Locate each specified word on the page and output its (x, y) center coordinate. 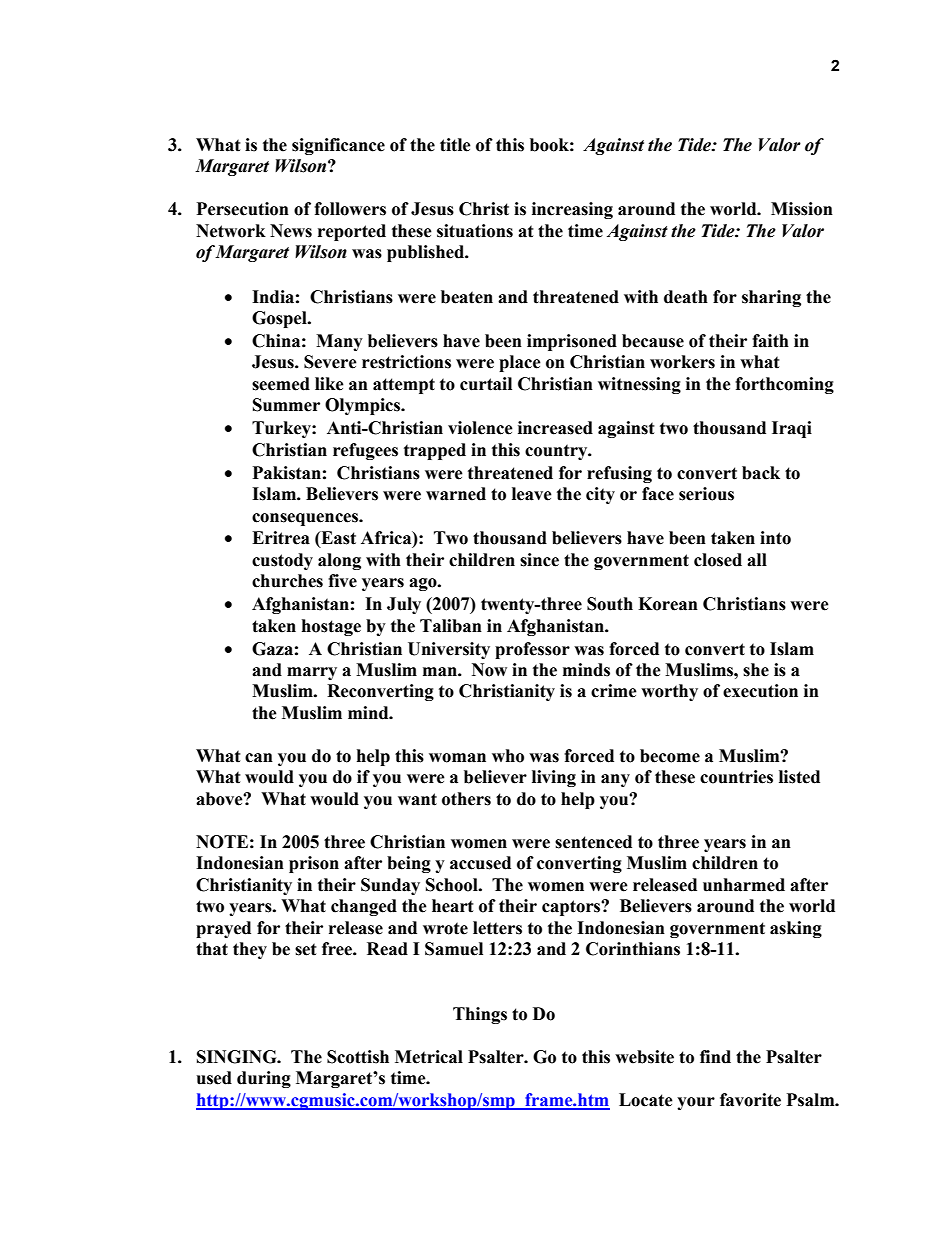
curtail (486, 384)
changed (364, 907)
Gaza (272, 649)
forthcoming (784, 385)
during (264, 1079)
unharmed (744, 885)
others (466, 799)
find (715, 1057)
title (455, 145)
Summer (286, 405)
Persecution (243, 209)
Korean (668, 604)
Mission (802, 209)
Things (480, 1015)
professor (532, 650)
